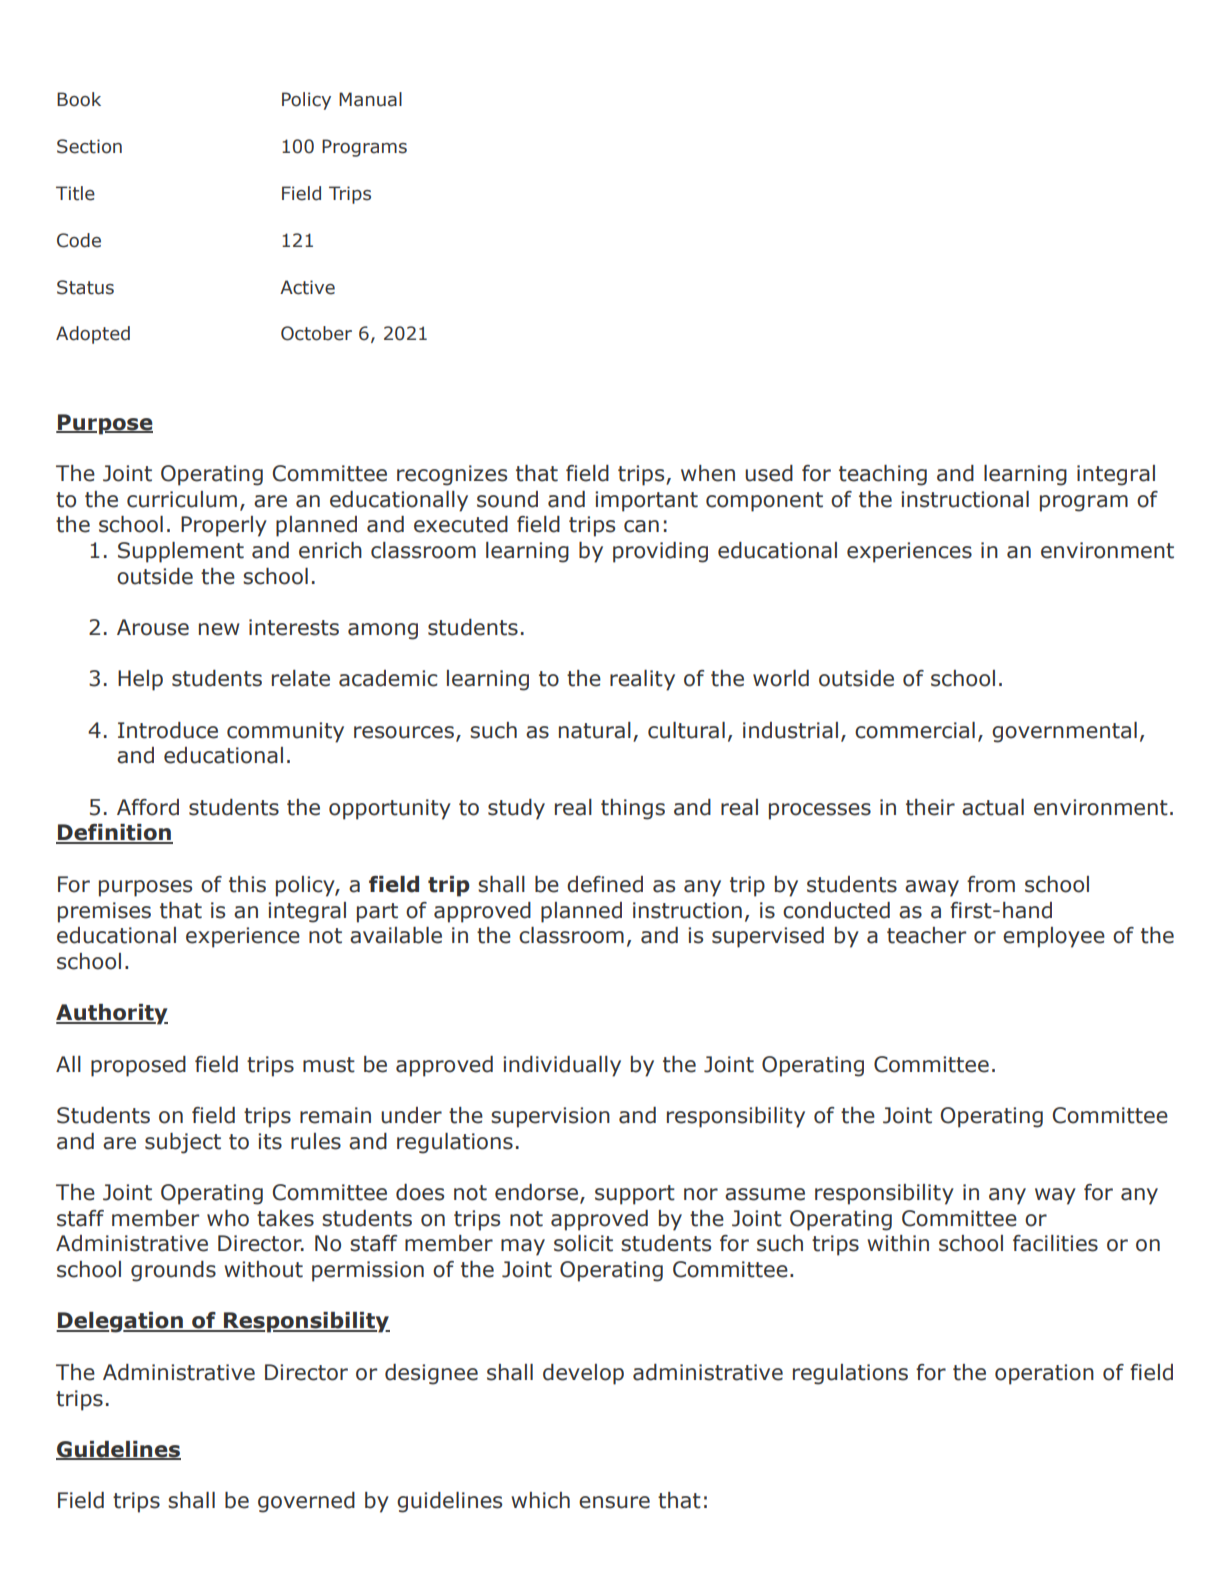 This screenshot has width=1231, height=1594. What do you see at coordinates (306, 1502) in the screenshot?
I see `governed` at bounding box center [306, 1502].
